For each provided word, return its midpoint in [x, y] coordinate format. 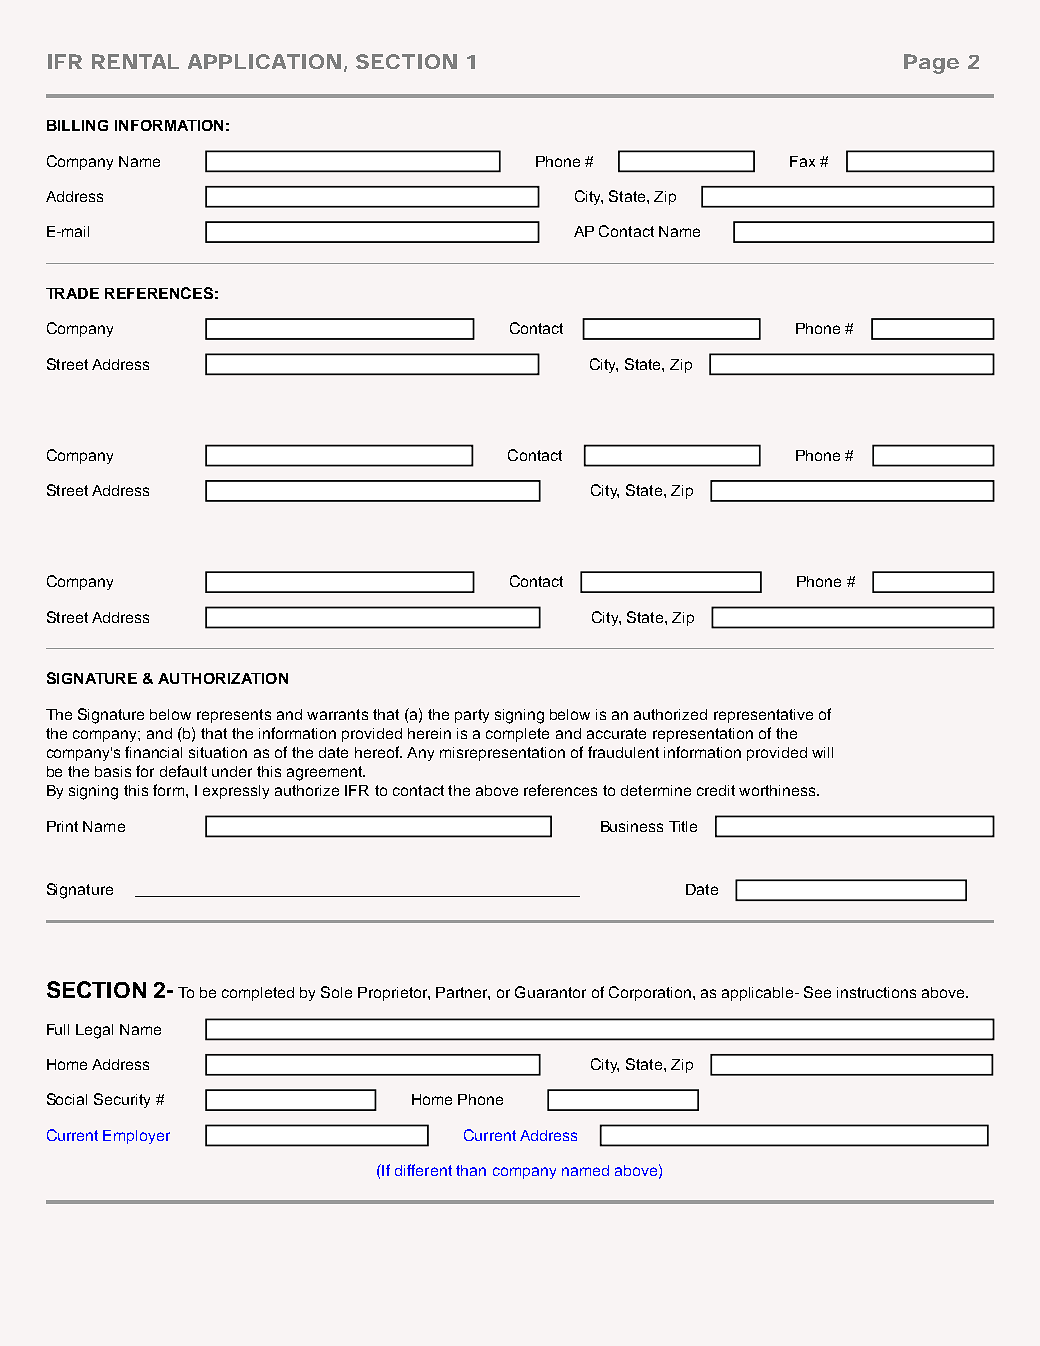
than [471, 1170]
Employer [136, 1137]
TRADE [72, 293]
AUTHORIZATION [223, 678]
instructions [876, 992]
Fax [802, 161]
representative [763, 716]
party [472, 716]
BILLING [77, 125]
